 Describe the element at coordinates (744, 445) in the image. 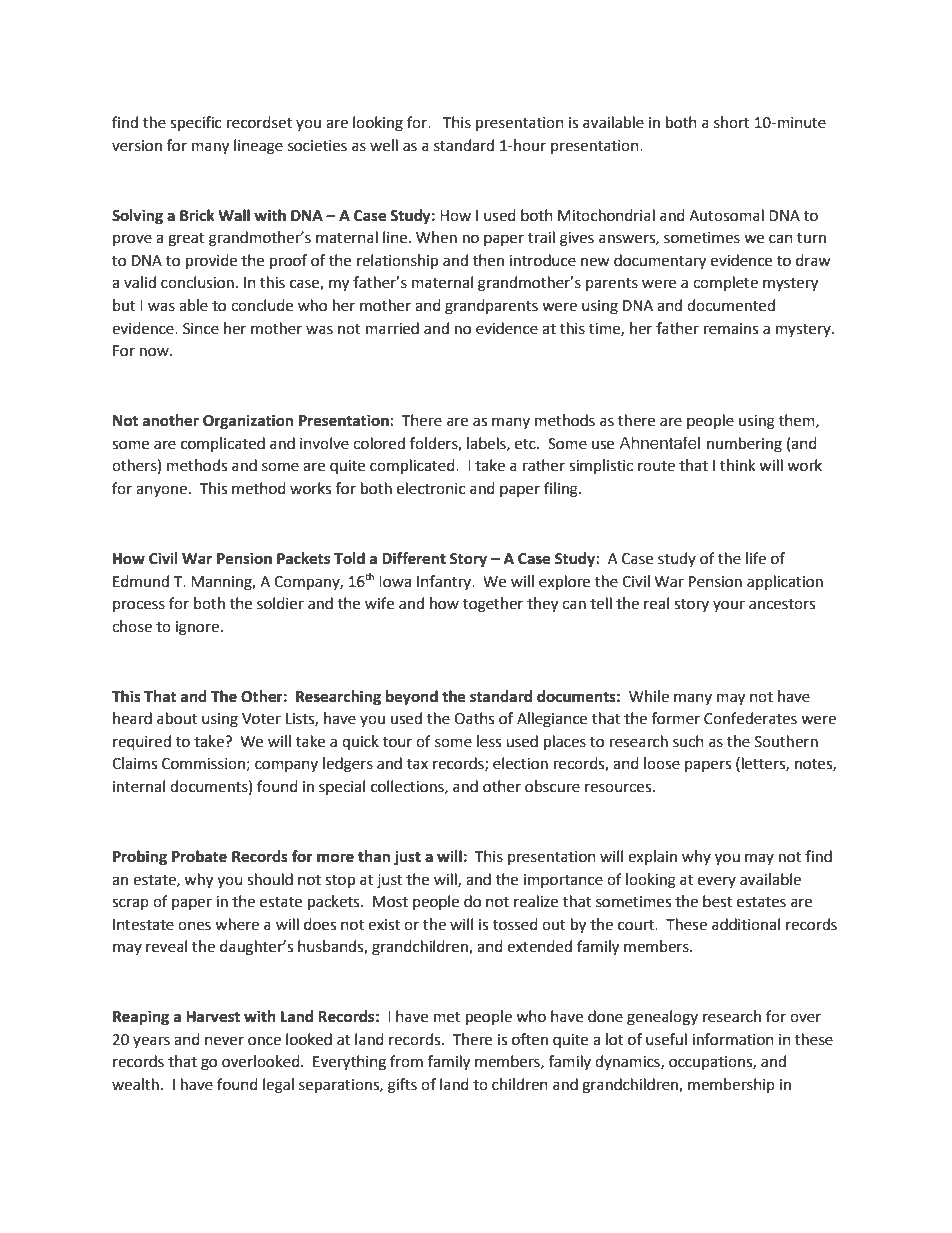

I see `numbering` at that location.
